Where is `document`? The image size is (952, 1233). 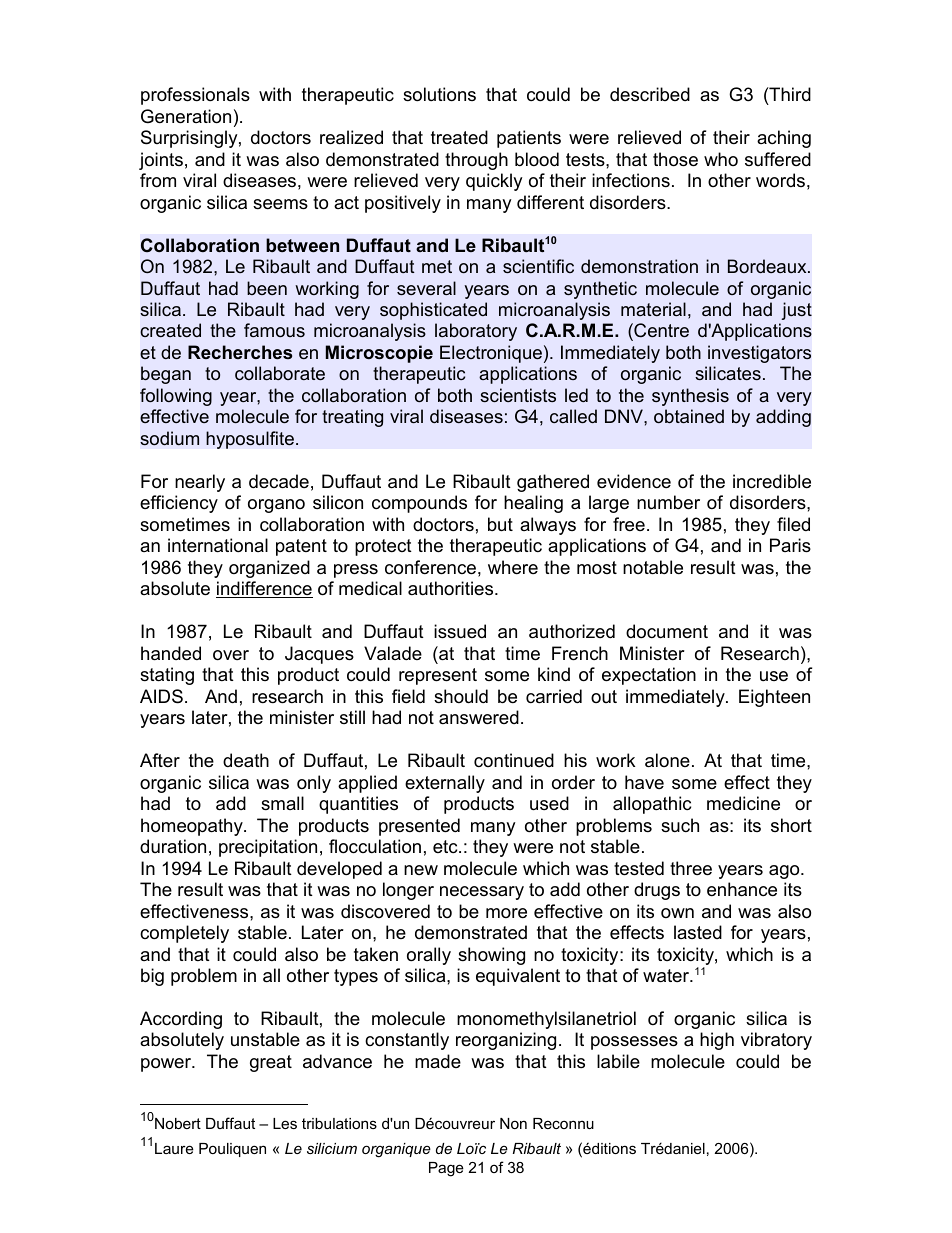
document is located at coordinates (667, 631).
